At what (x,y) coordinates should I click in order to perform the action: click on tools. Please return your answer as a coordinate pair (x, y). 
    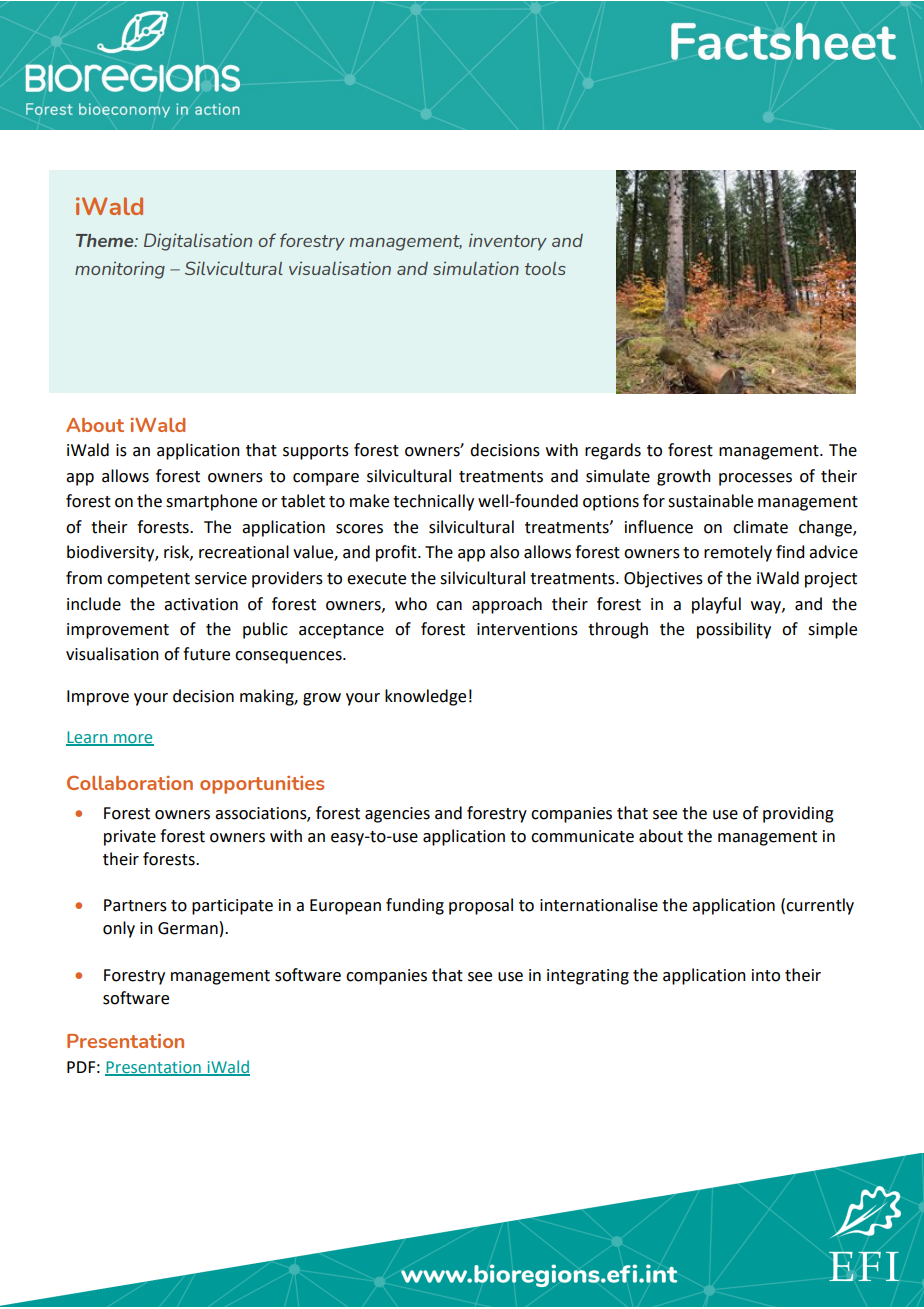
    Looking at the image, I should click on (545, 268).
